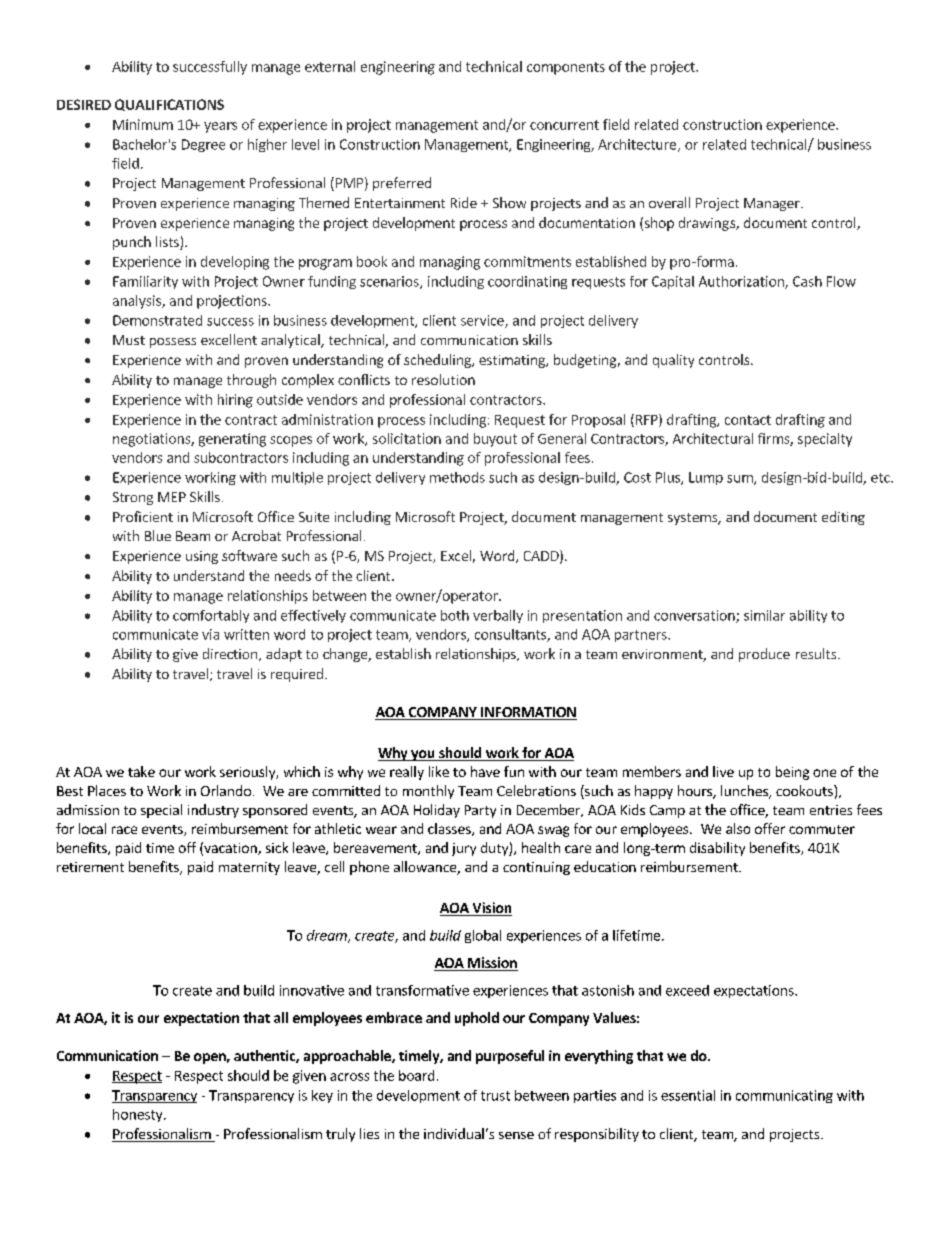 The height and width of the image is (1233, 952). What do you see at coordinates (564, 125) in the image?
I see `concurrent` at bounding box center [564, 125].
